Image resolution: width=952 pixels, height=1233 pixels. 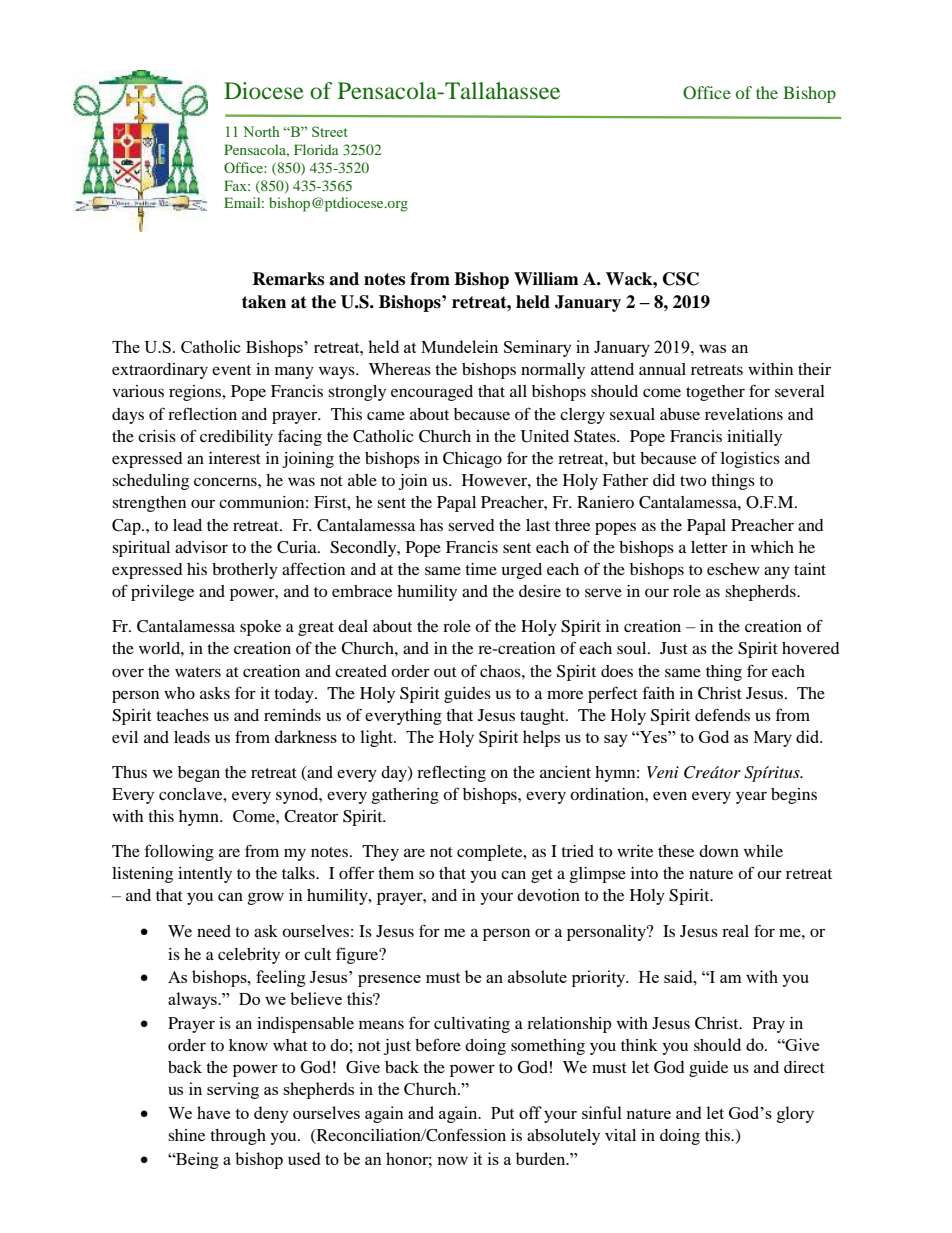 What do you see at coordinates (681, 279) in the document?
I see `CSC` at bounding box center [681, 279].
